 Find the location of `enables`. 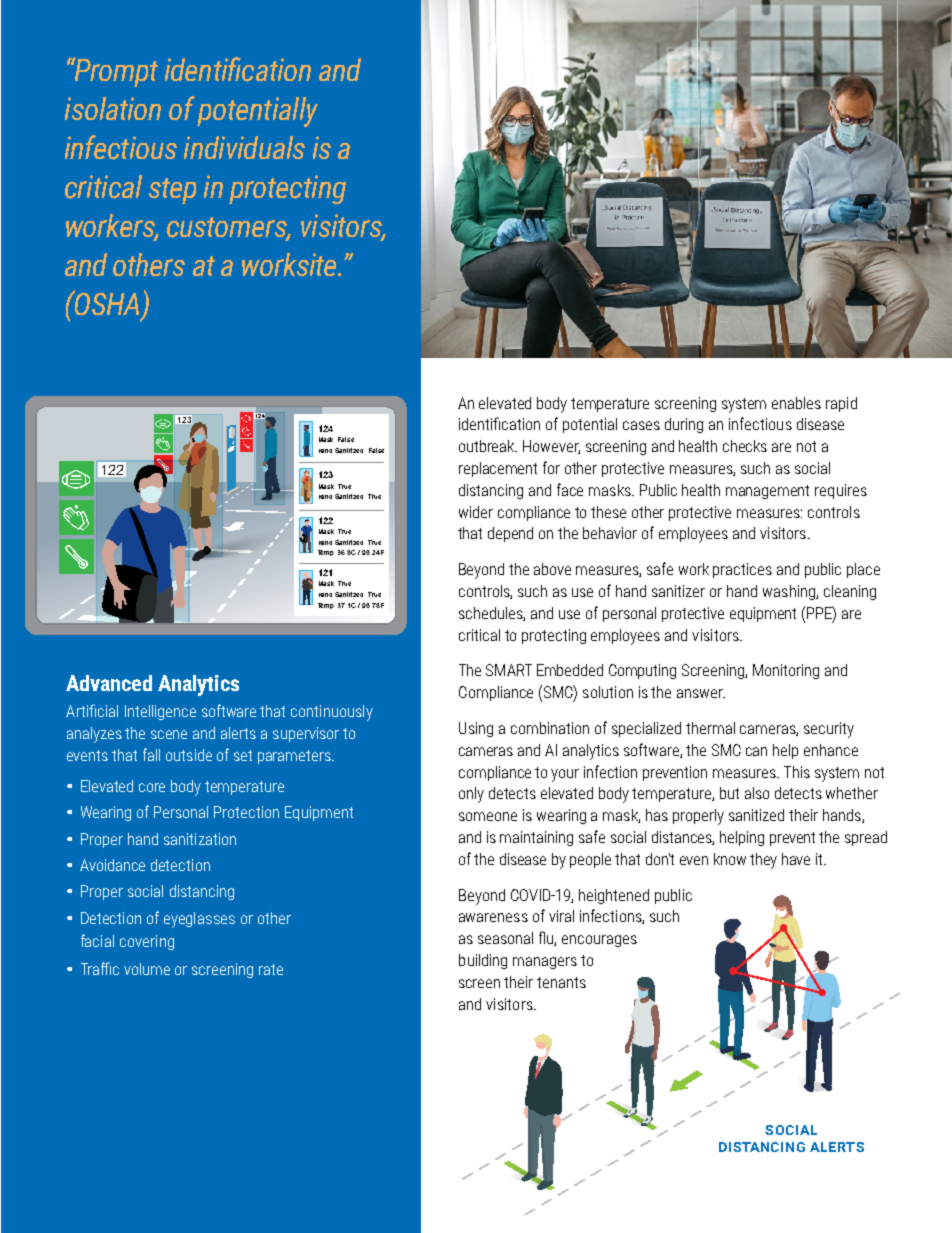

enables is located at coordinates (796, 403).
